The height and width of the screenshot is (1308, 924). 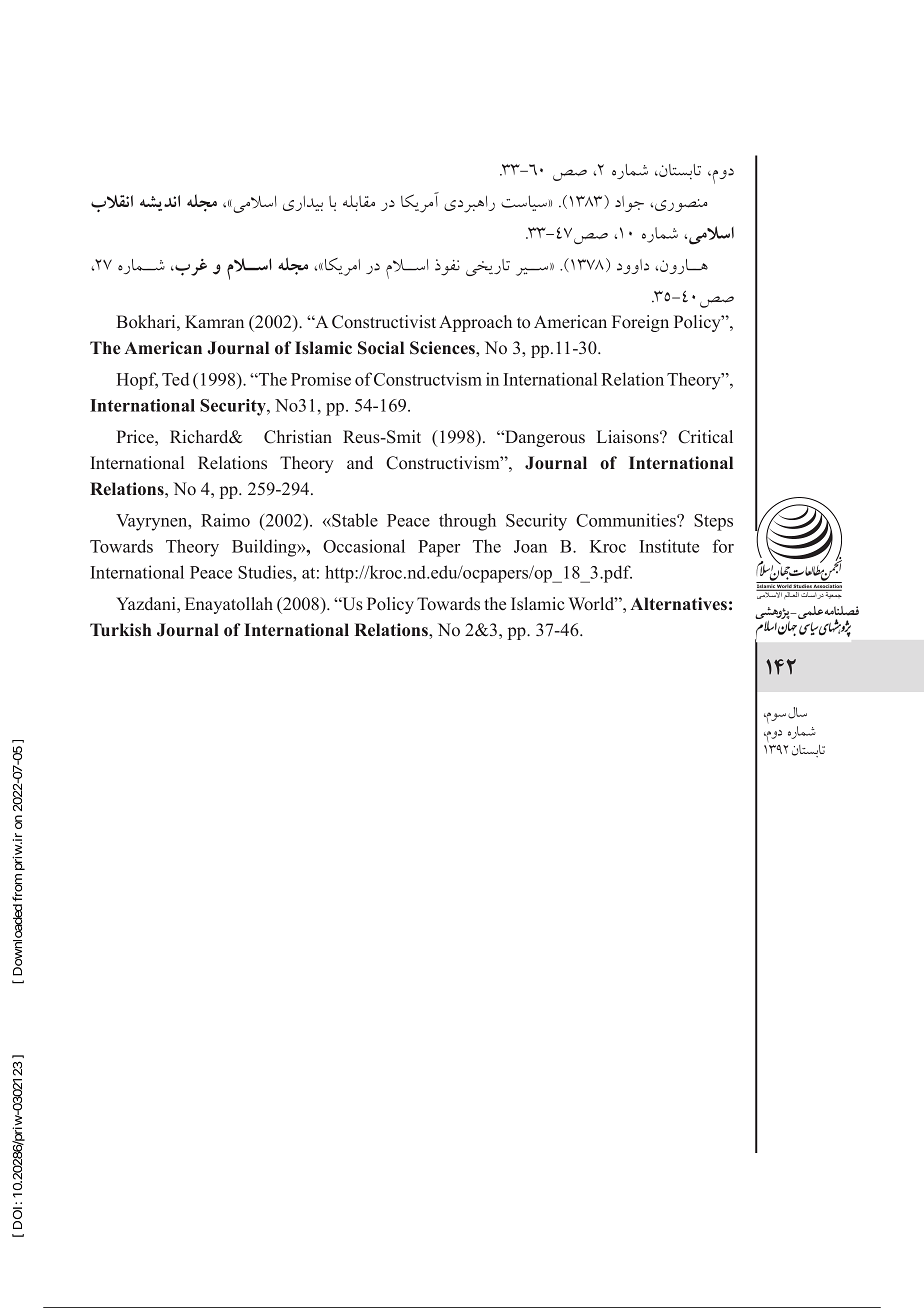 What do you see at coordinates (354, 520) in the screenshot?
I see `Stable` at bounding box center [354, 520].
